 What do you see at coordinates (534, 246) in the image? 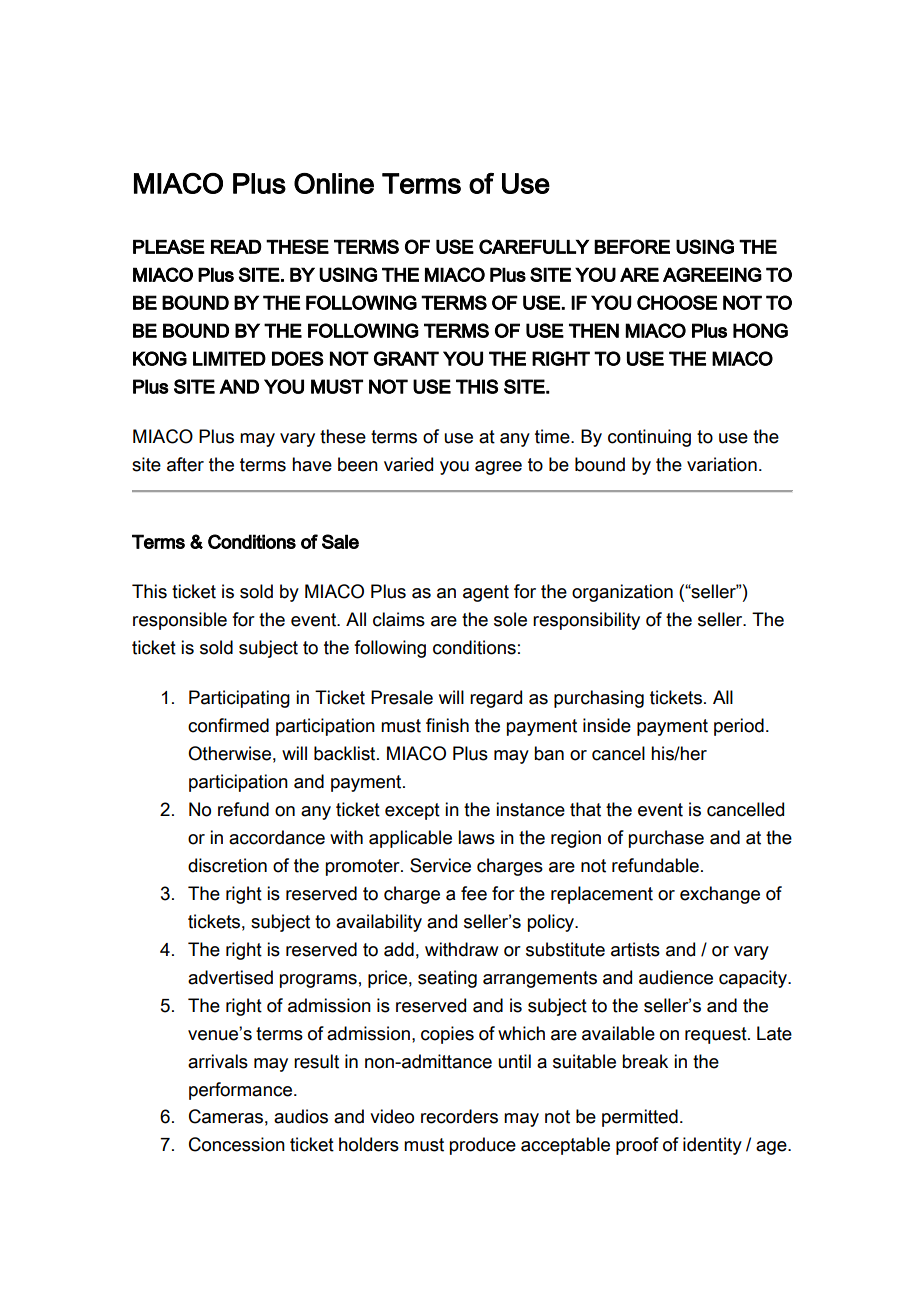
I see `CAREFULLY` at bounding box center [534, 246].
